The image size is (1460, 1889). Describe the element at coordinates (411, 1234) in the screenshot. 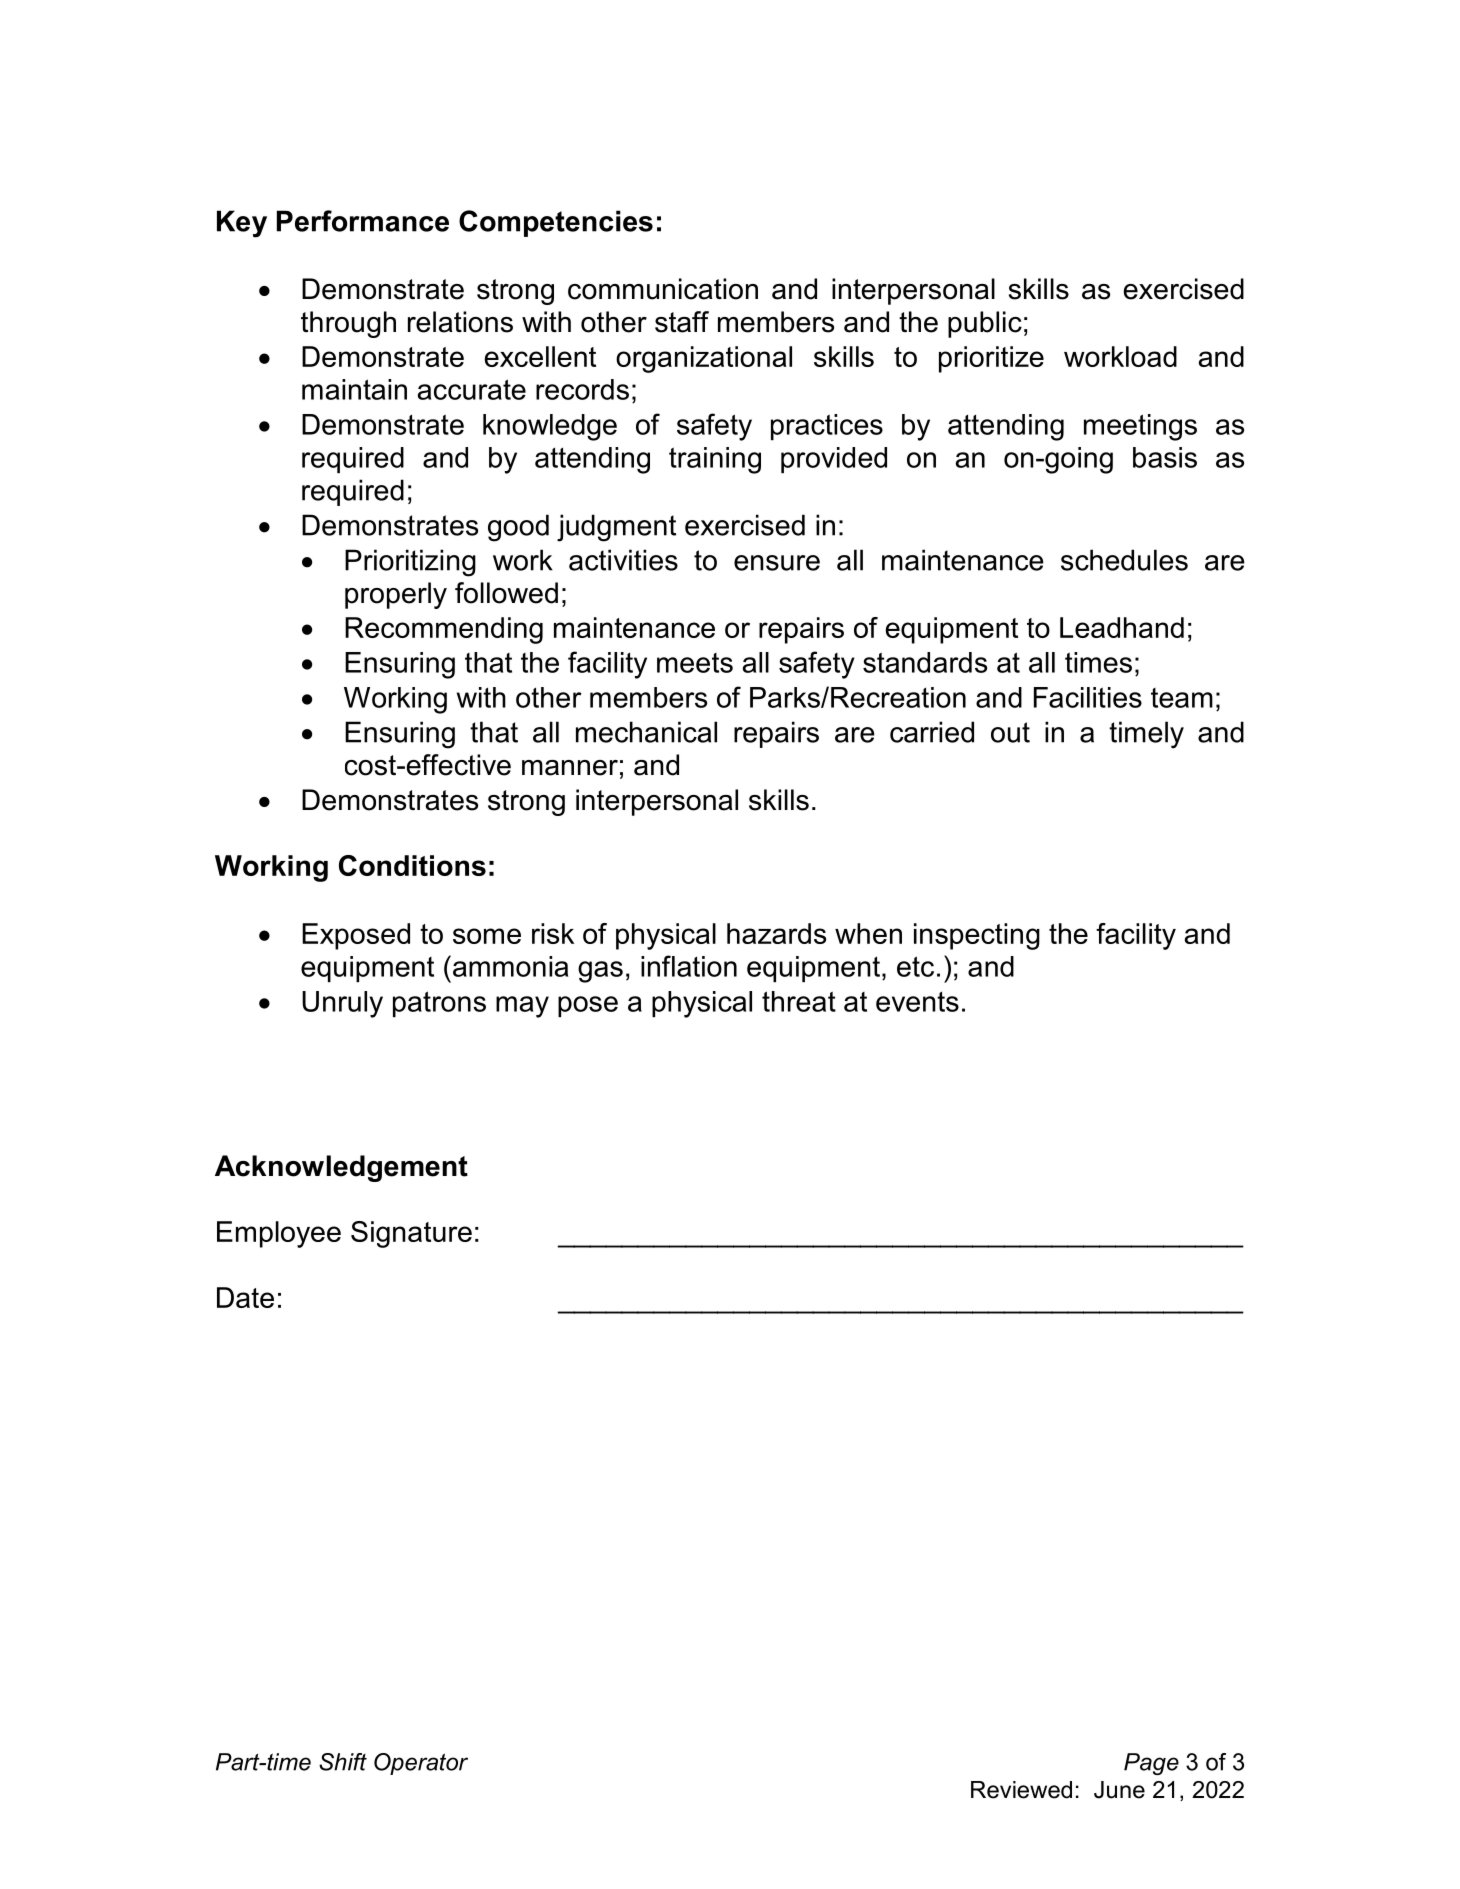

I see `Signature` at that location.
